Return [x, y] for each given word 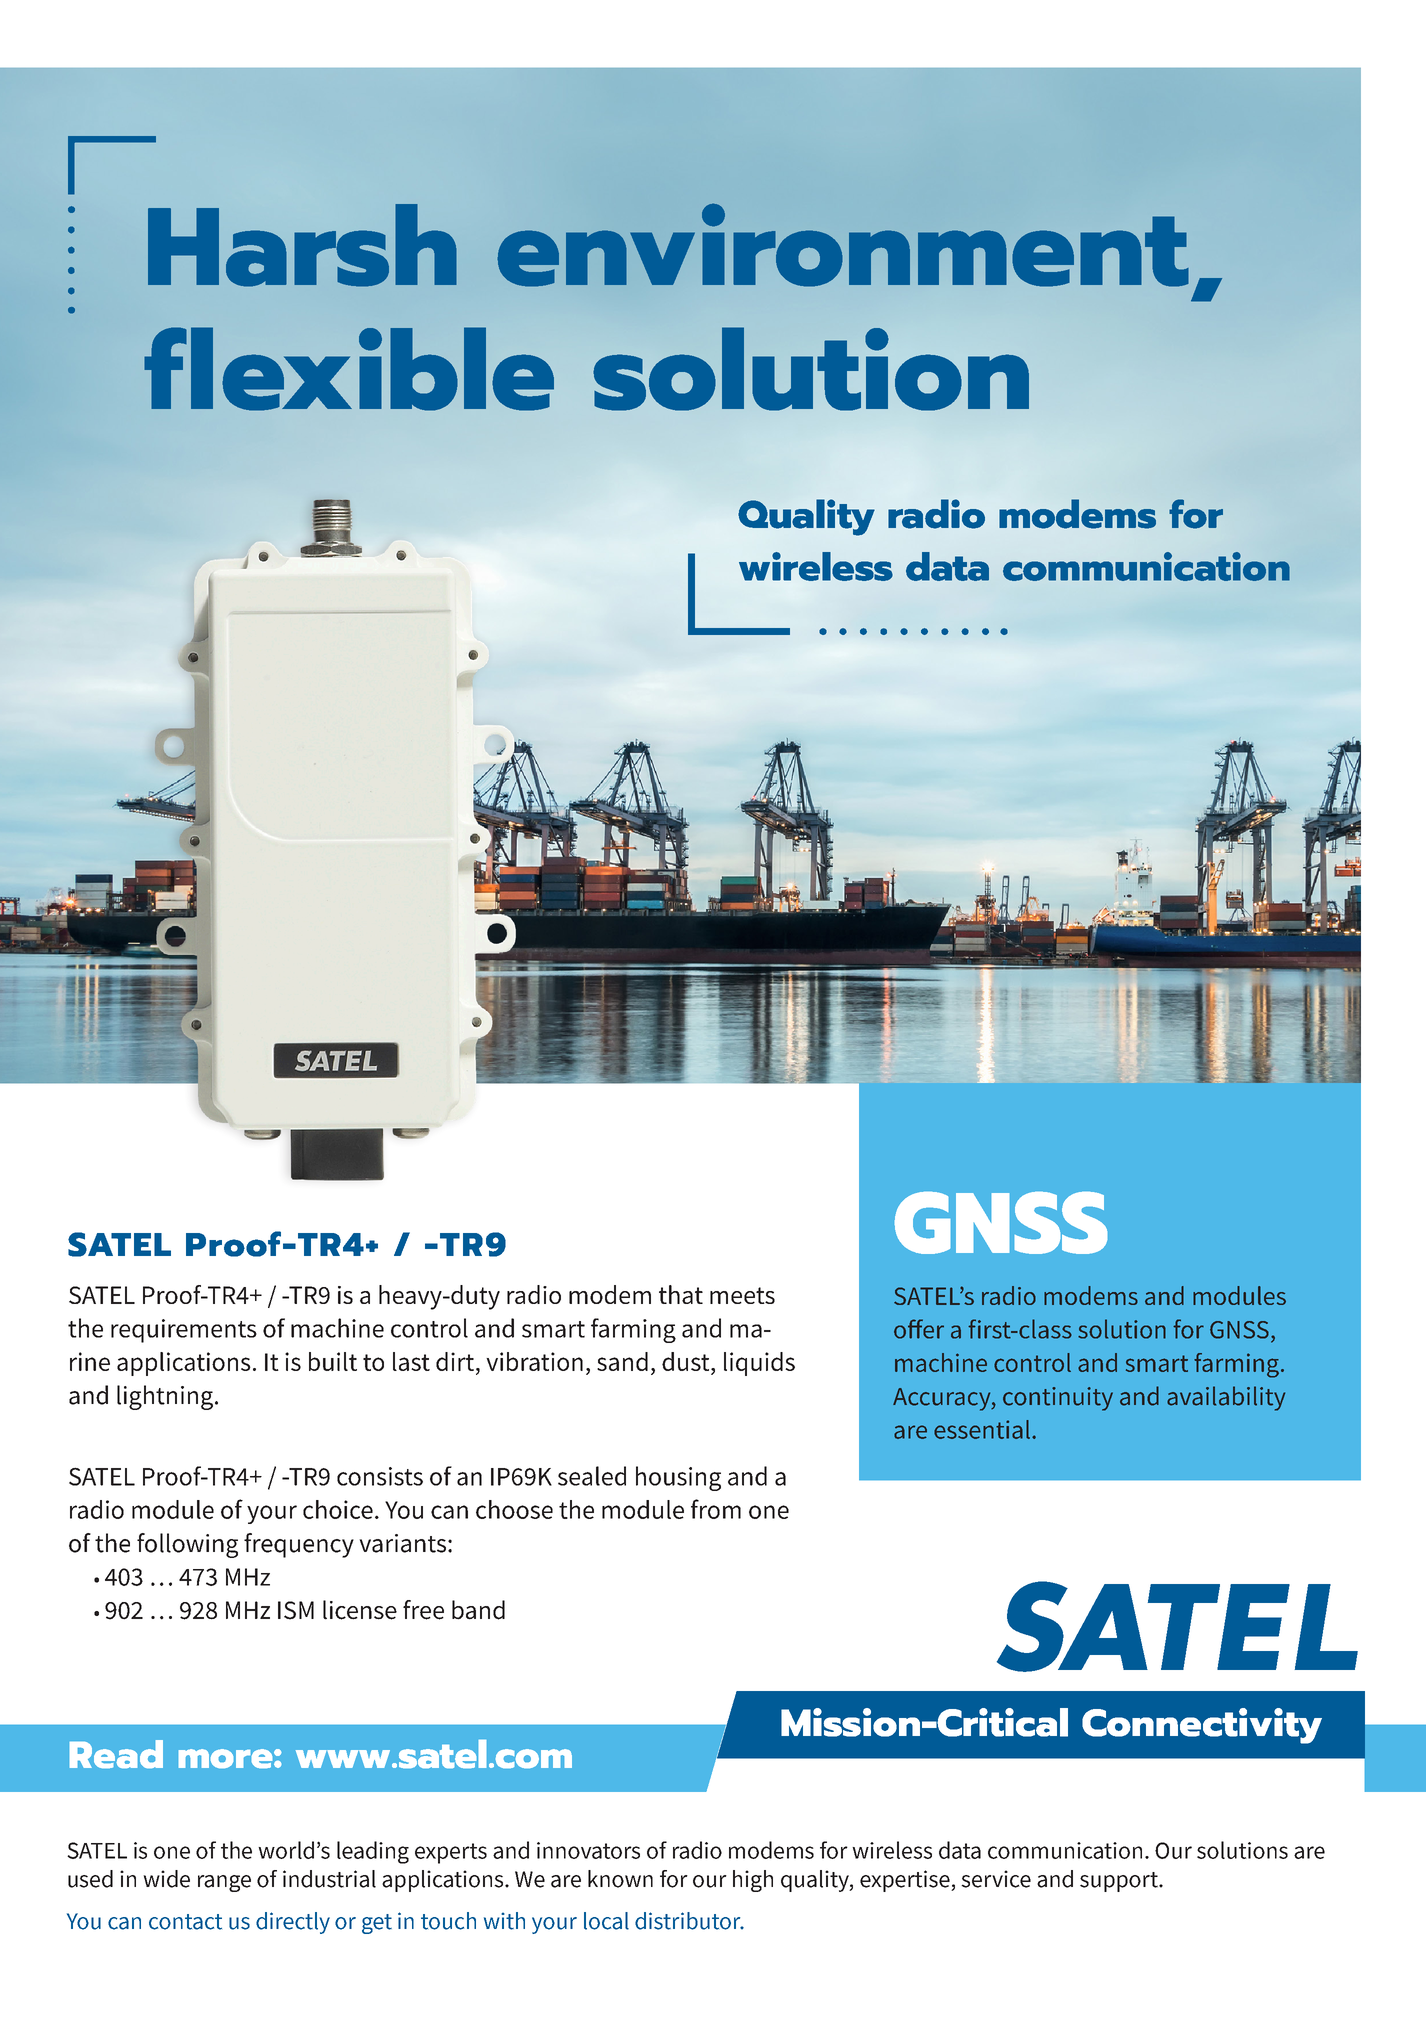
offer [919, 1329]
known [620, 1879]
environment [843, 245]
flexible [349, 369]
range [224, 1883]
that [681, 1294]
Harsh [302, 245]
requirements [184, 1331]
